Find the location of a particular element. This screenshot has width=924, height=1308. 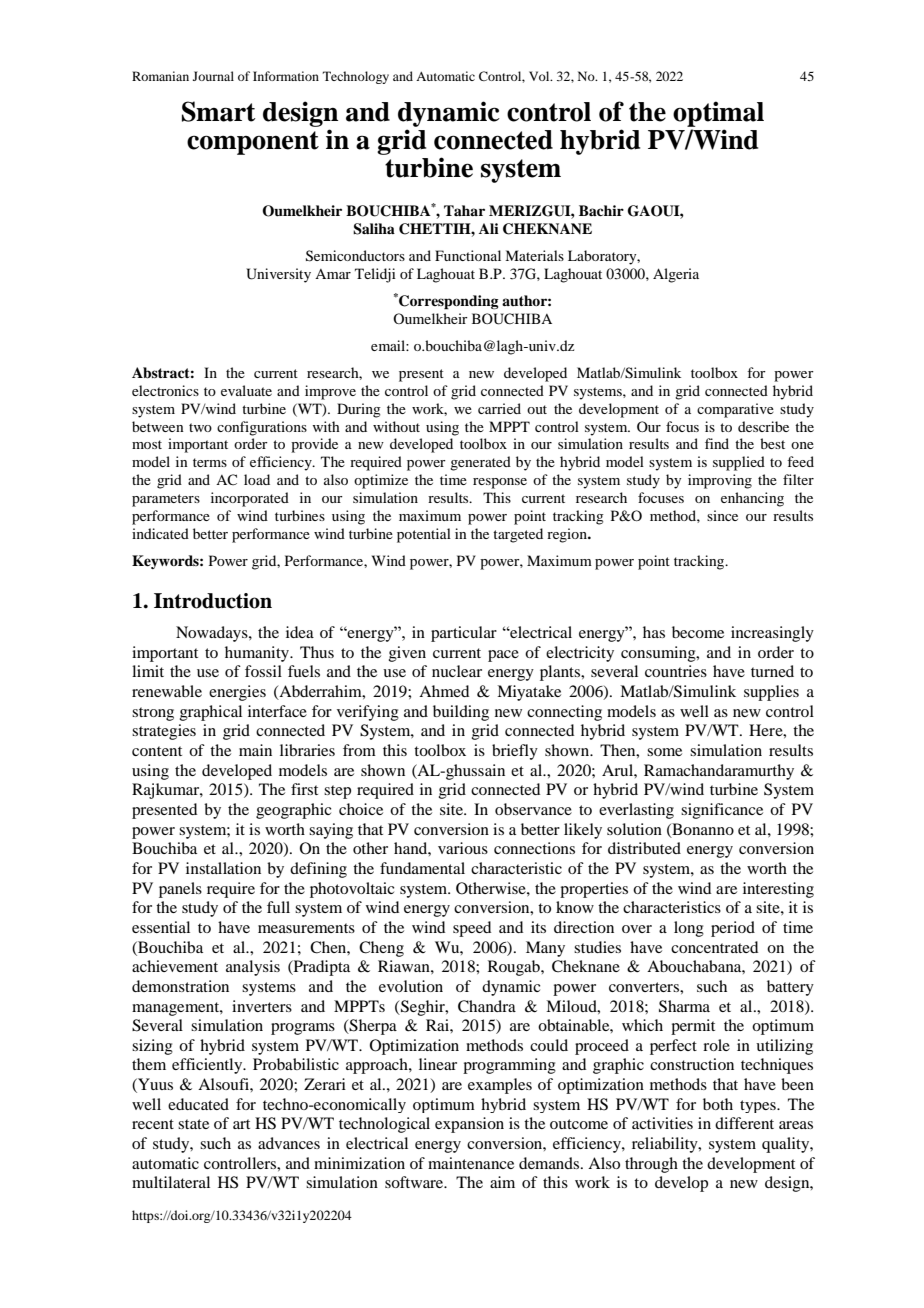

period is located at coordinates (733, 929).
